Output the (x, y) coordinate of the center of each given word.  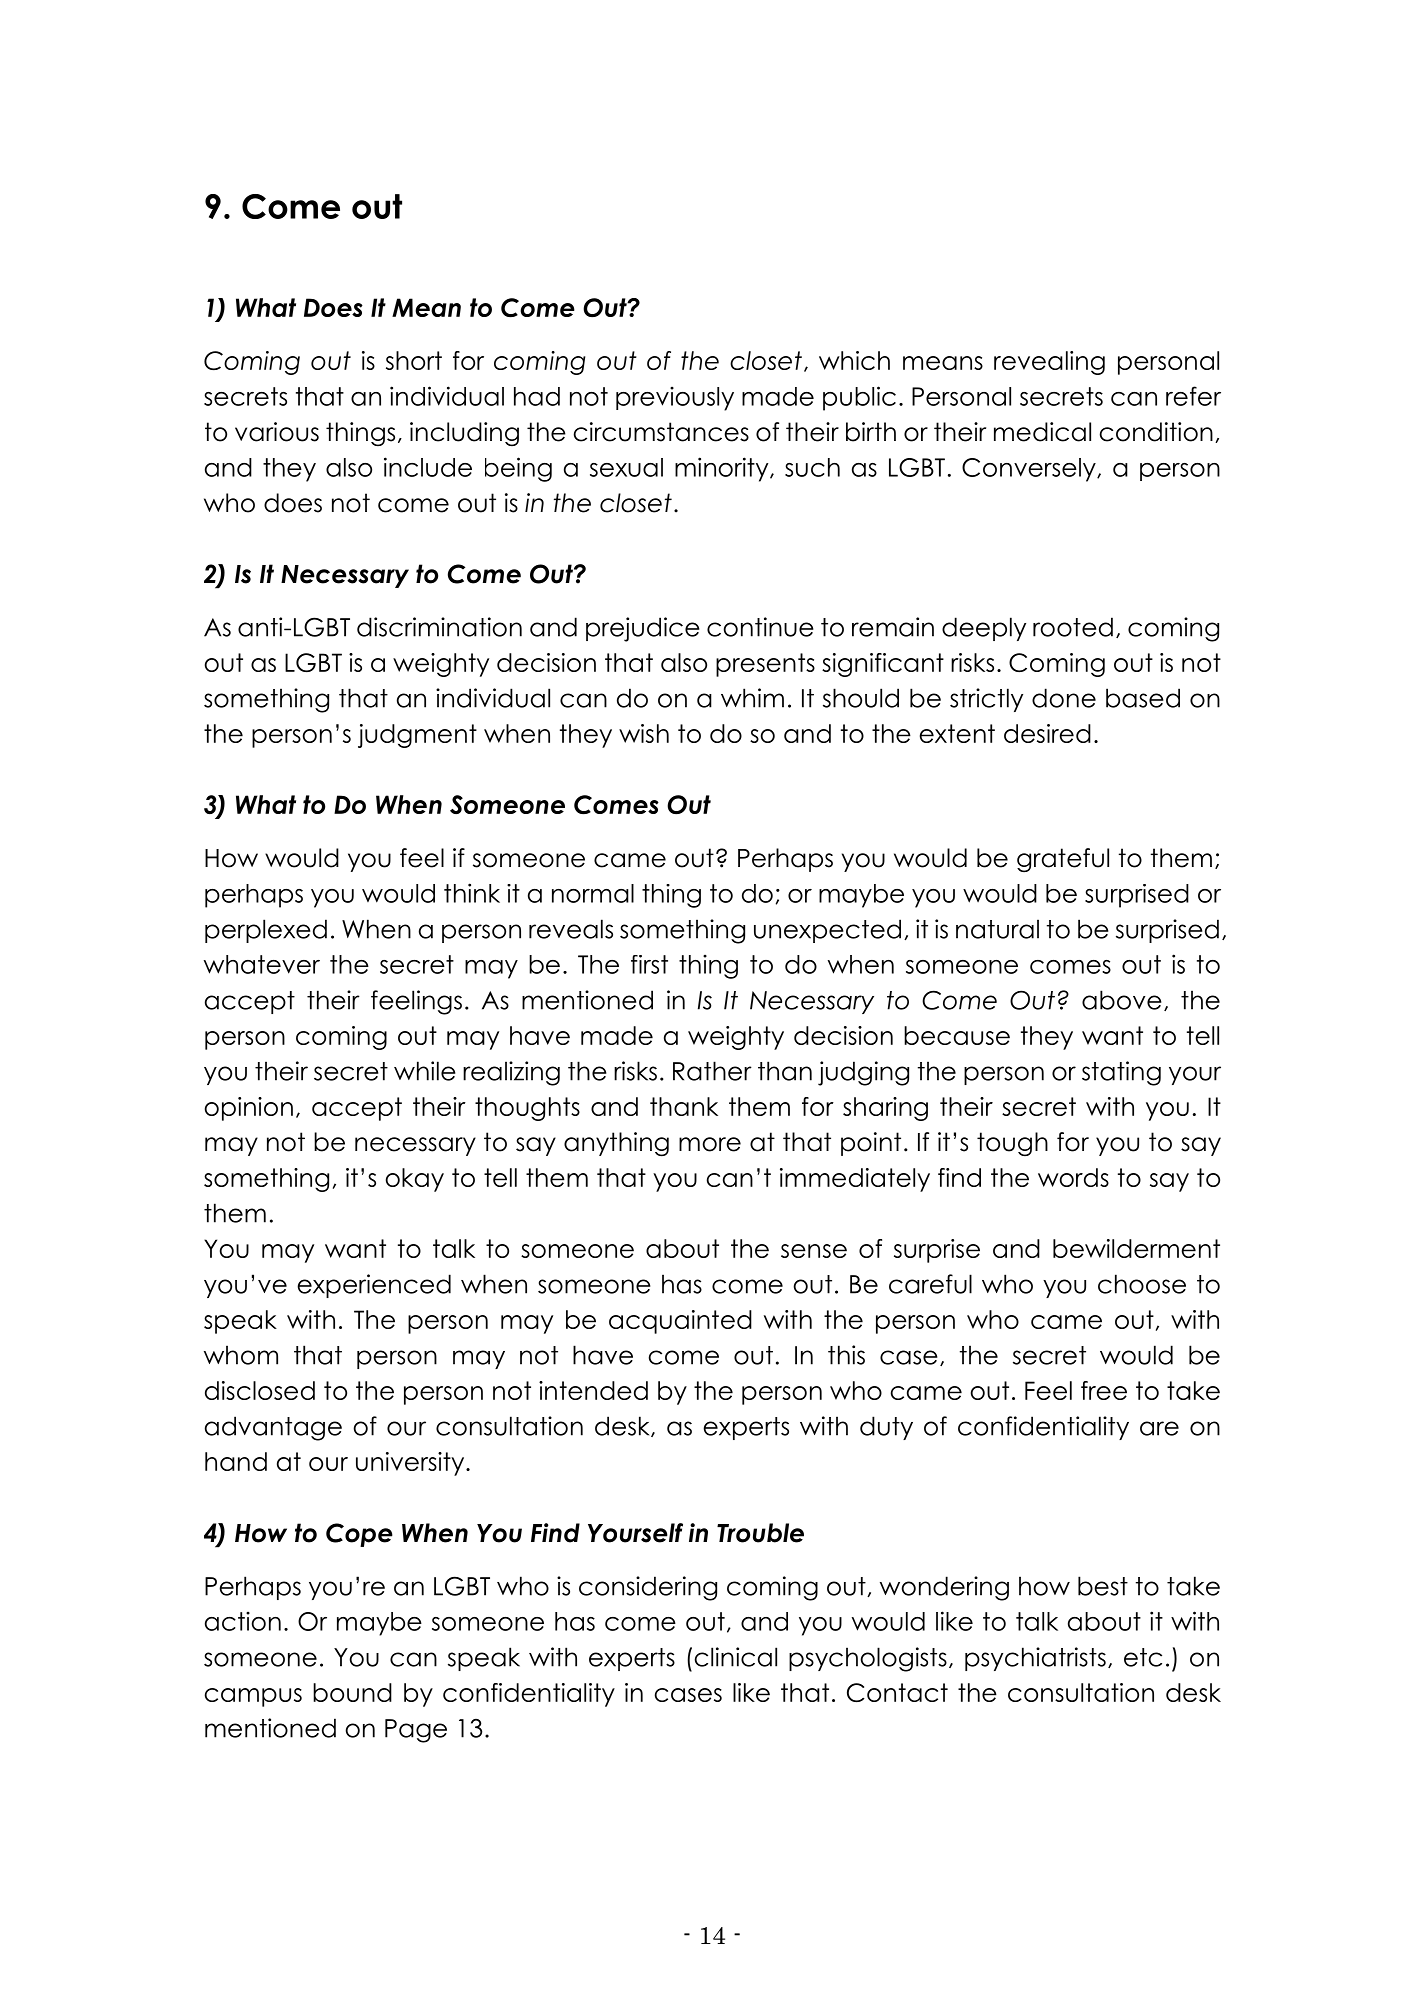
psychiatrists (1035, 1659)
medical (1042, 432)
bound (352, 1692)
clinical (736, 1657)
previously (675, 399)
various (277, 432)
